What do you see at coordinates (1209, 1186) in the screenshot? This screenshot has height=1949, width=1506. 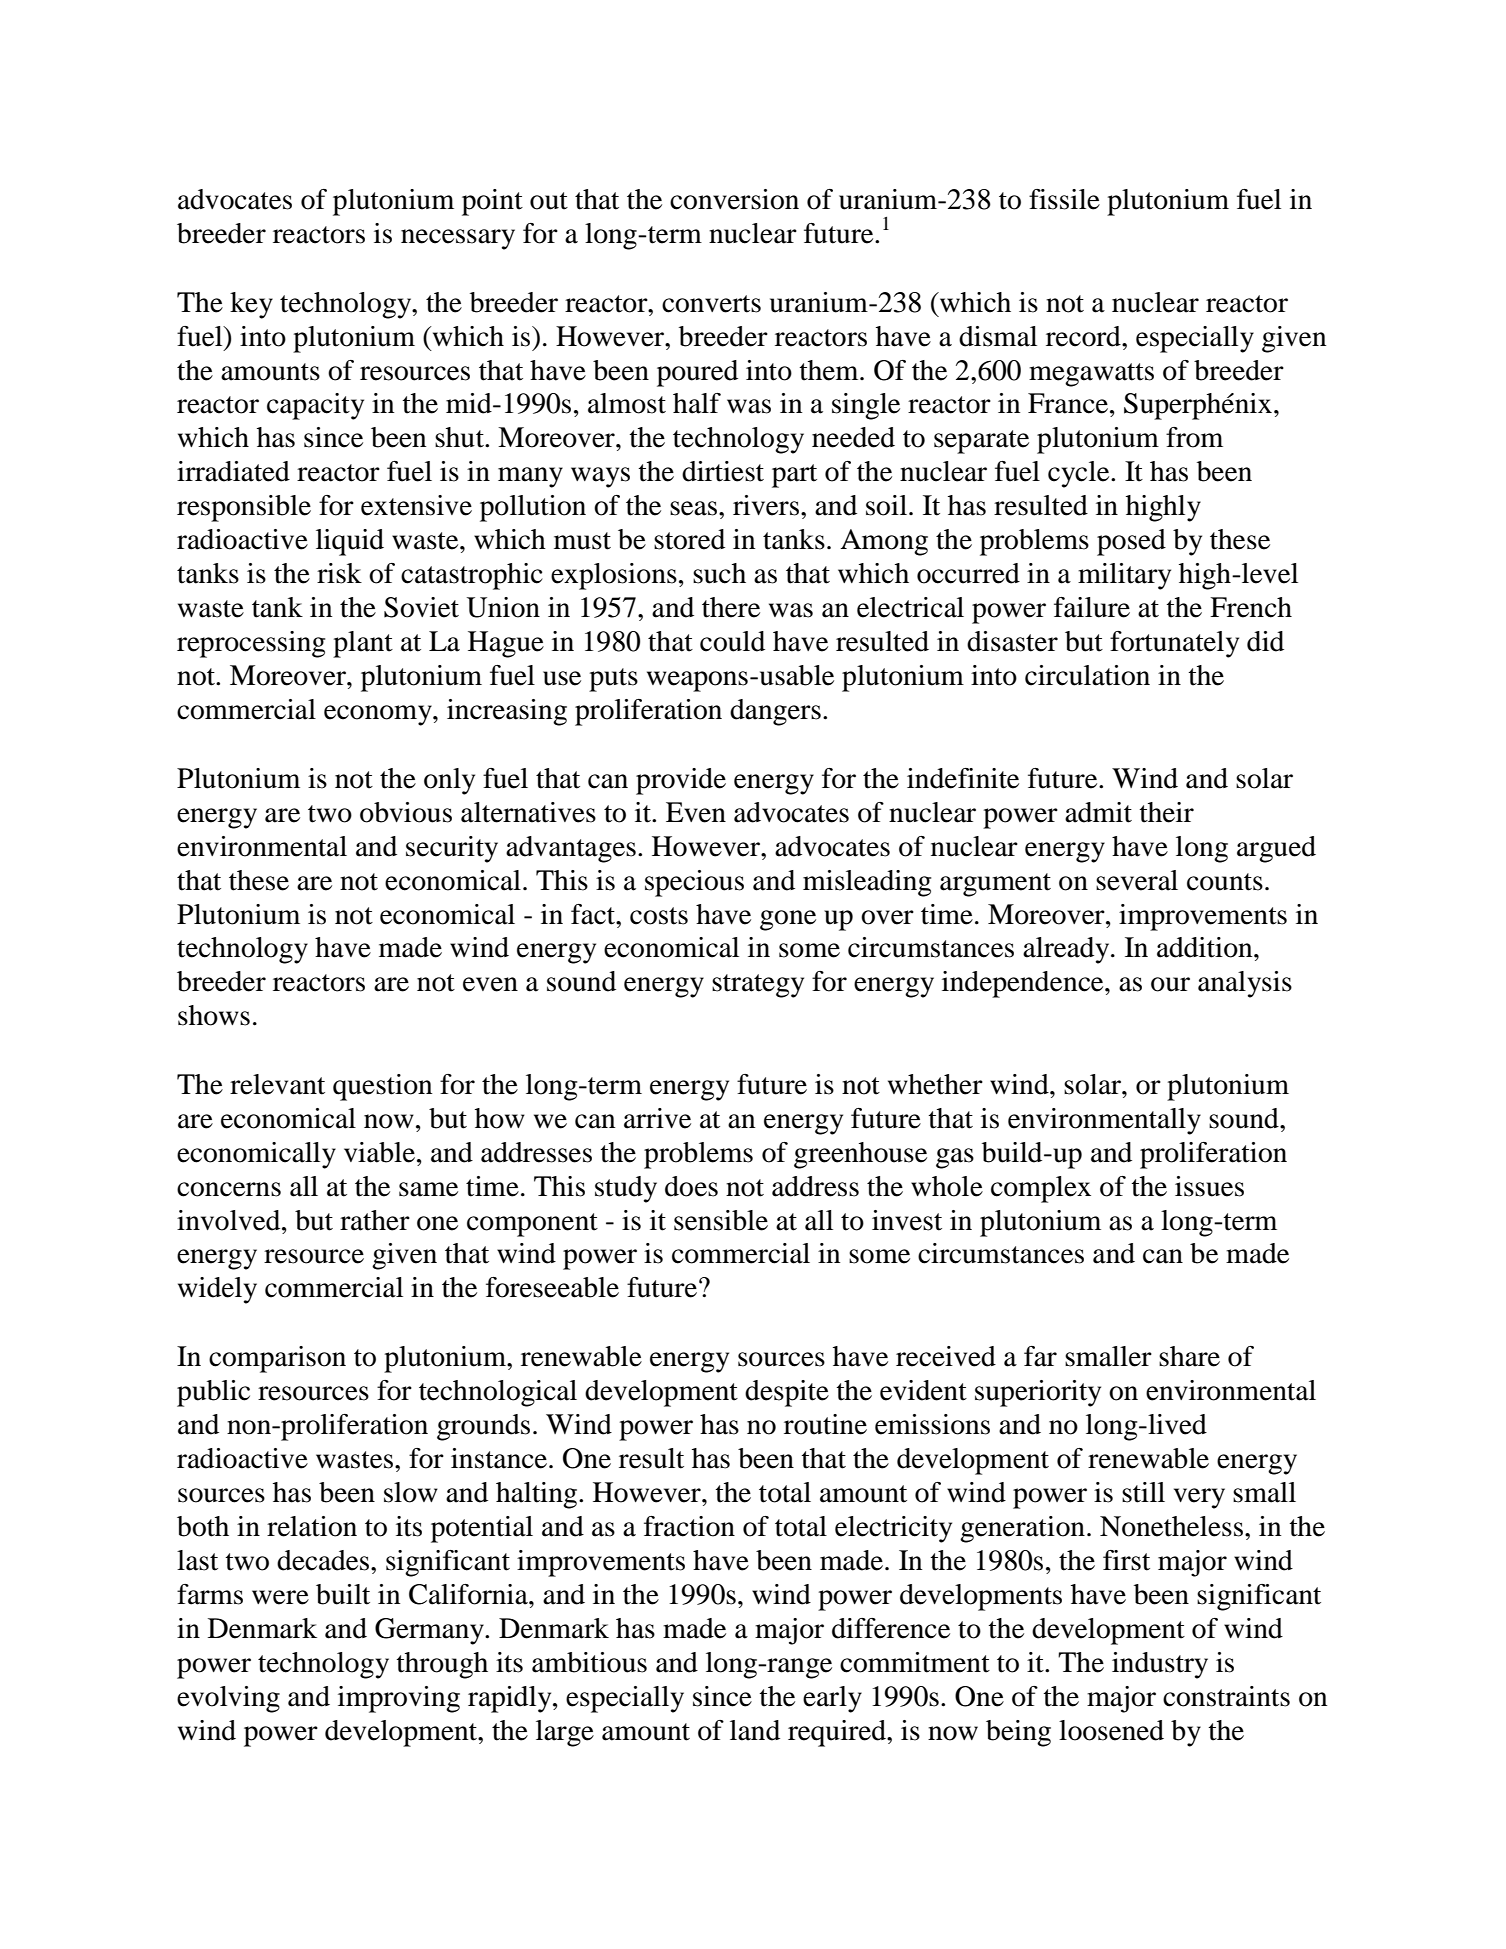 I see `issues` at bounding box center [1209, 1186].
